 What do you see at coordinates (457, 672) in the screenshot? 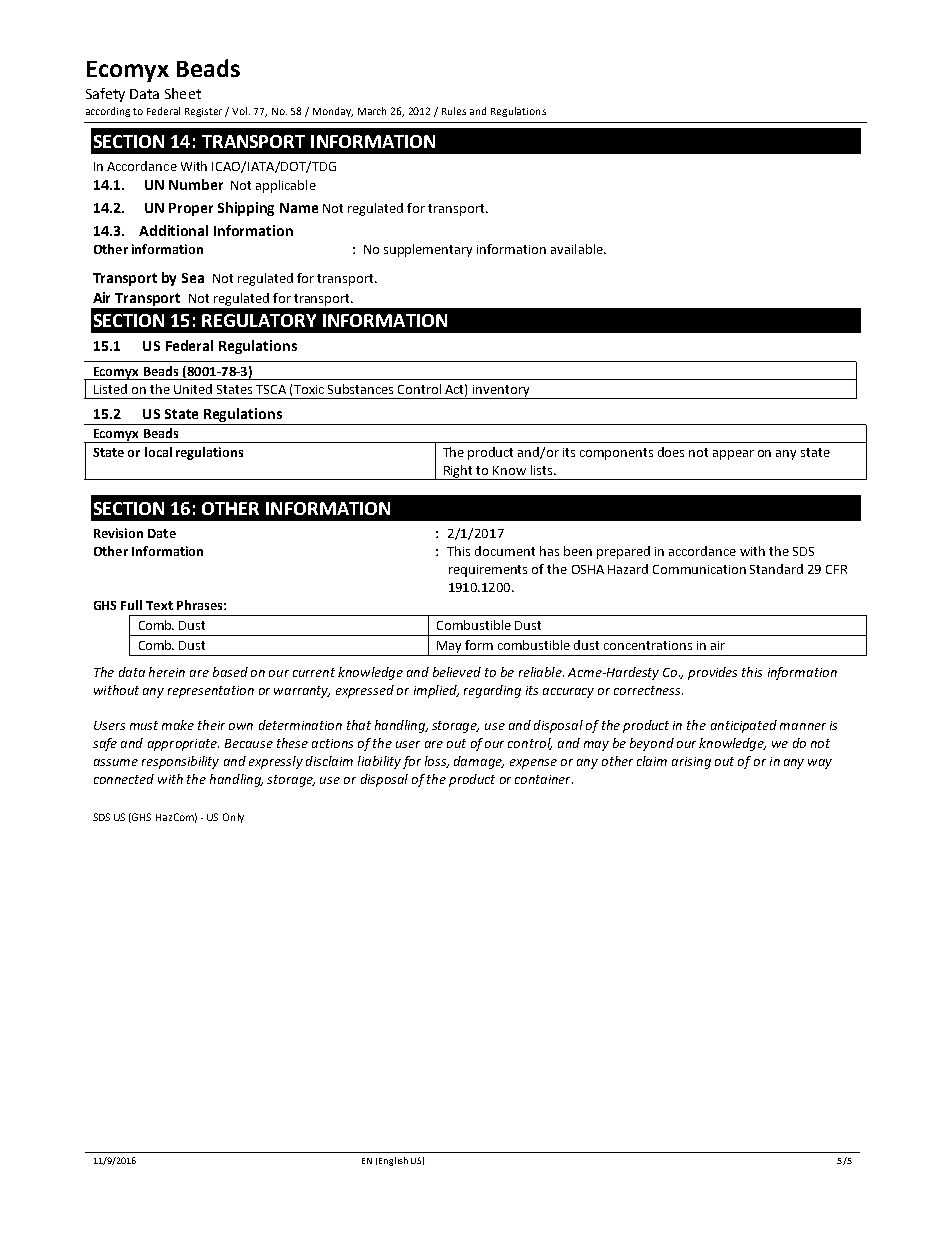
I see `believed` at bounding box center [457, 672].
